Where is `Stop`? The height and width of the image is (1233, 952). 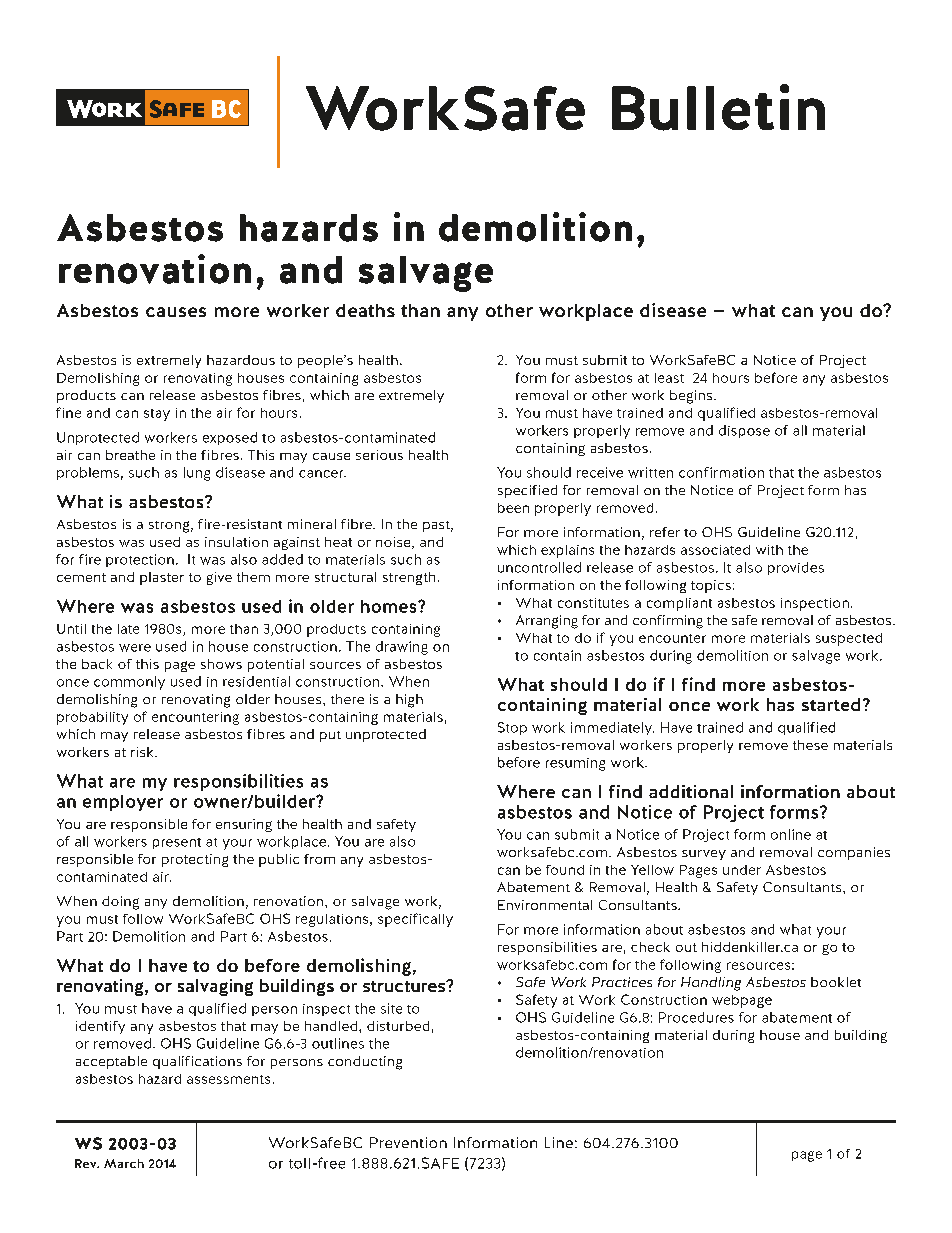 Stop is located at coordinates (512, 728).
